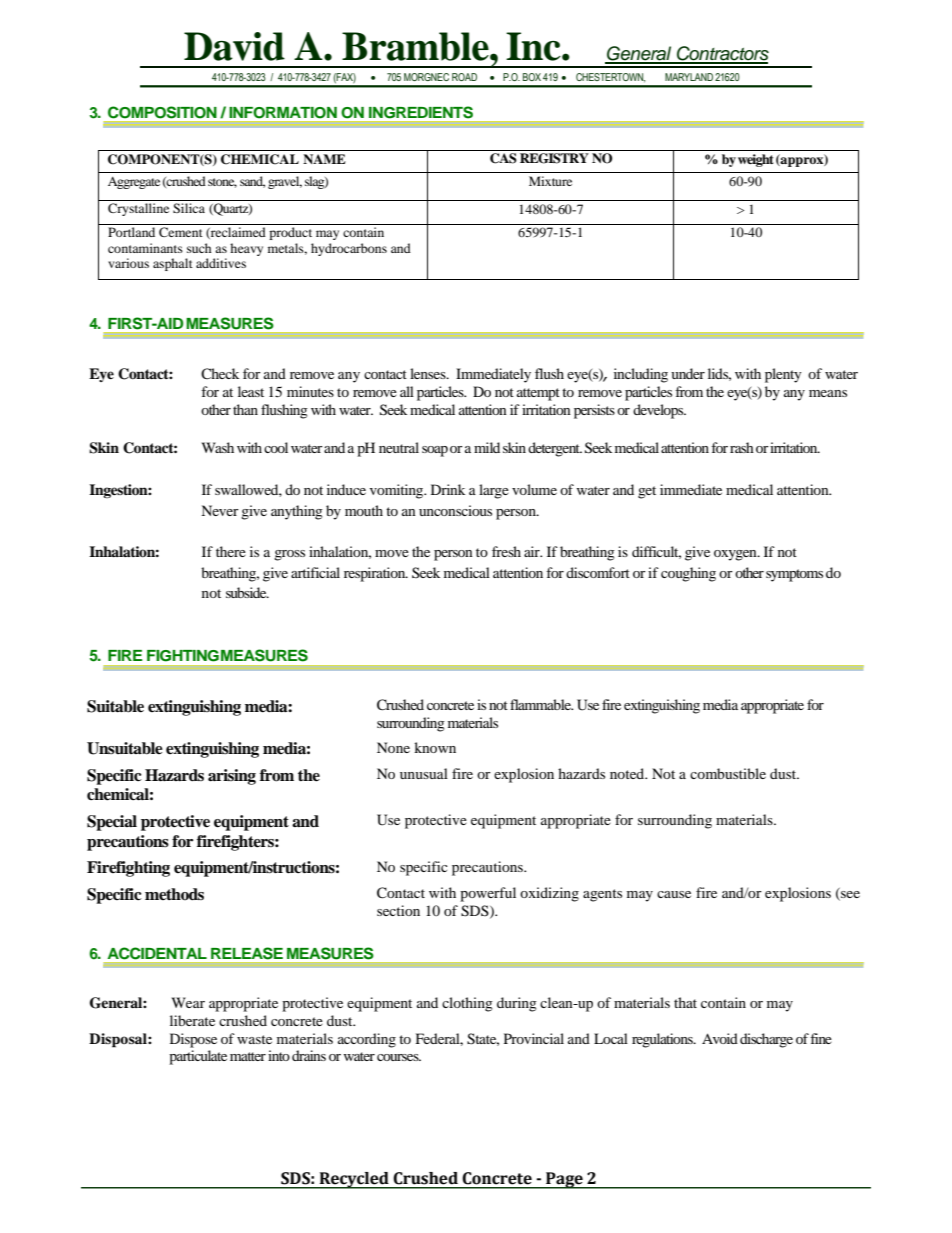 The width and height of the screenshot is (952, 1233). I want to click on particulate, so click(198, 1057).
